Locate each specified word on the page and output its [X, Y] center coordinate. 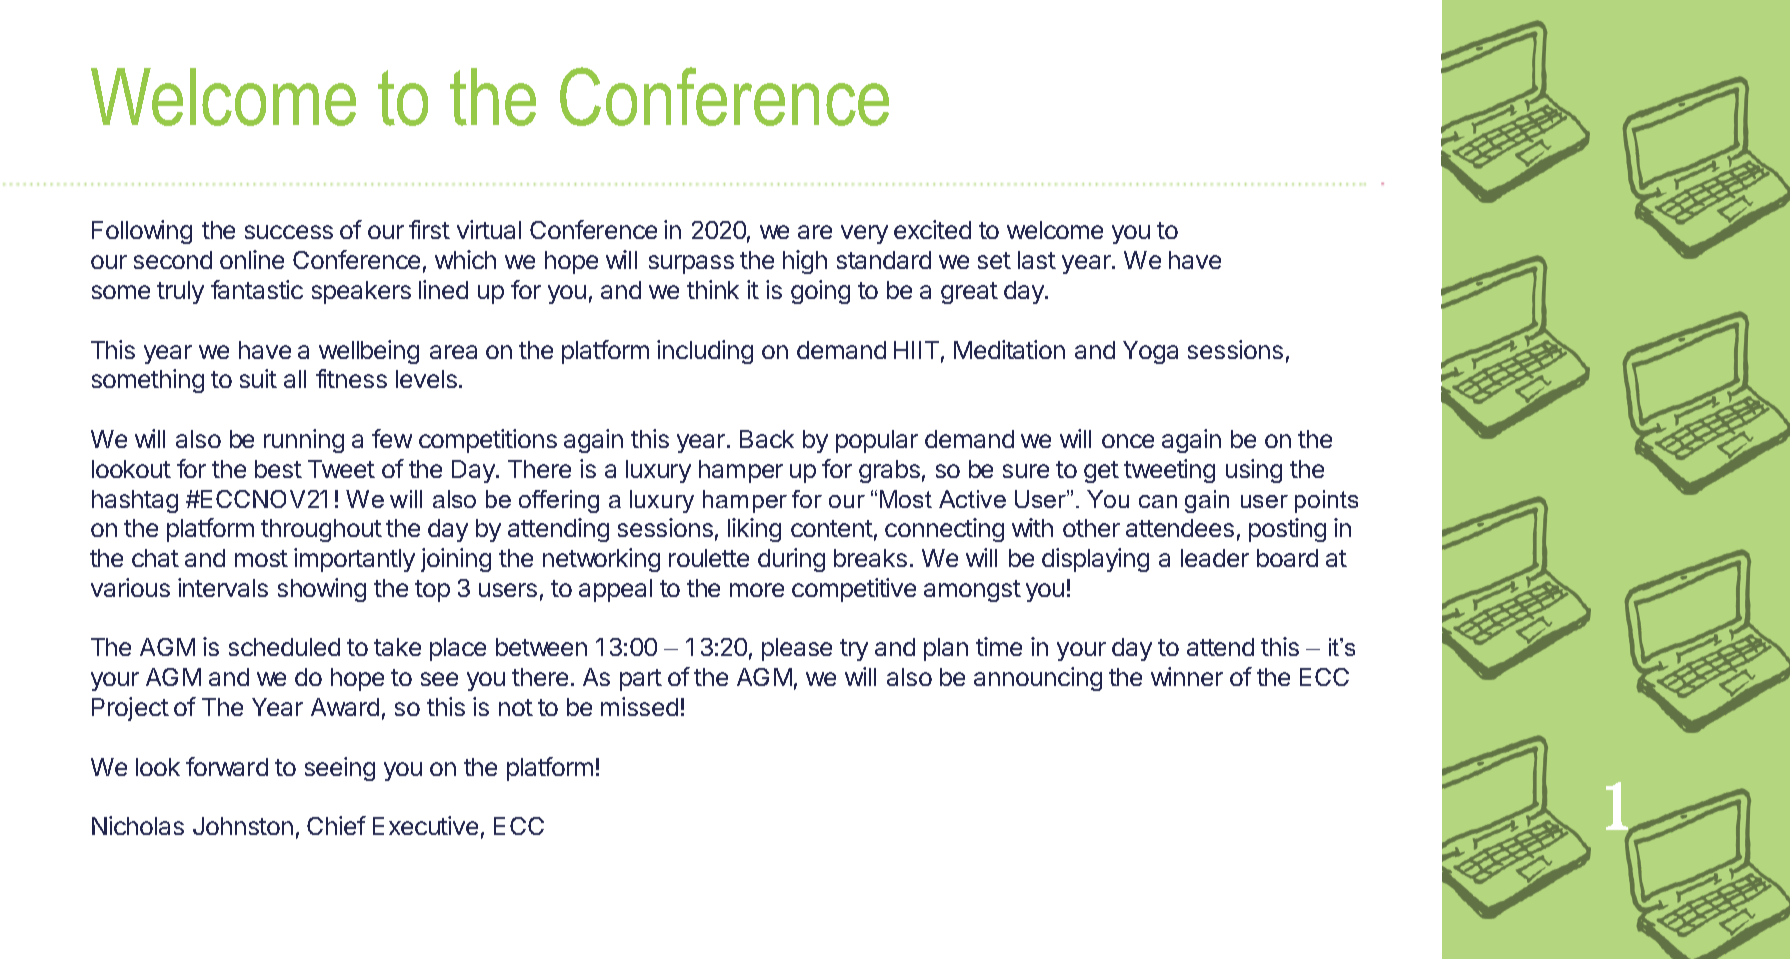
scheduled [284, 647]
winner [1187, 676]
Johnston [243, 826]
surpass [691, 264]
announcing [1038, 679]
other [1091, 528]
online [252, 259]
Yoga [1150, 352]
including [705, 352]
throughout [321, 530]
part [641, 680]
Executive [425, 825]
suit [258, 378]
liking [754, 530]
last [1037, 260]
